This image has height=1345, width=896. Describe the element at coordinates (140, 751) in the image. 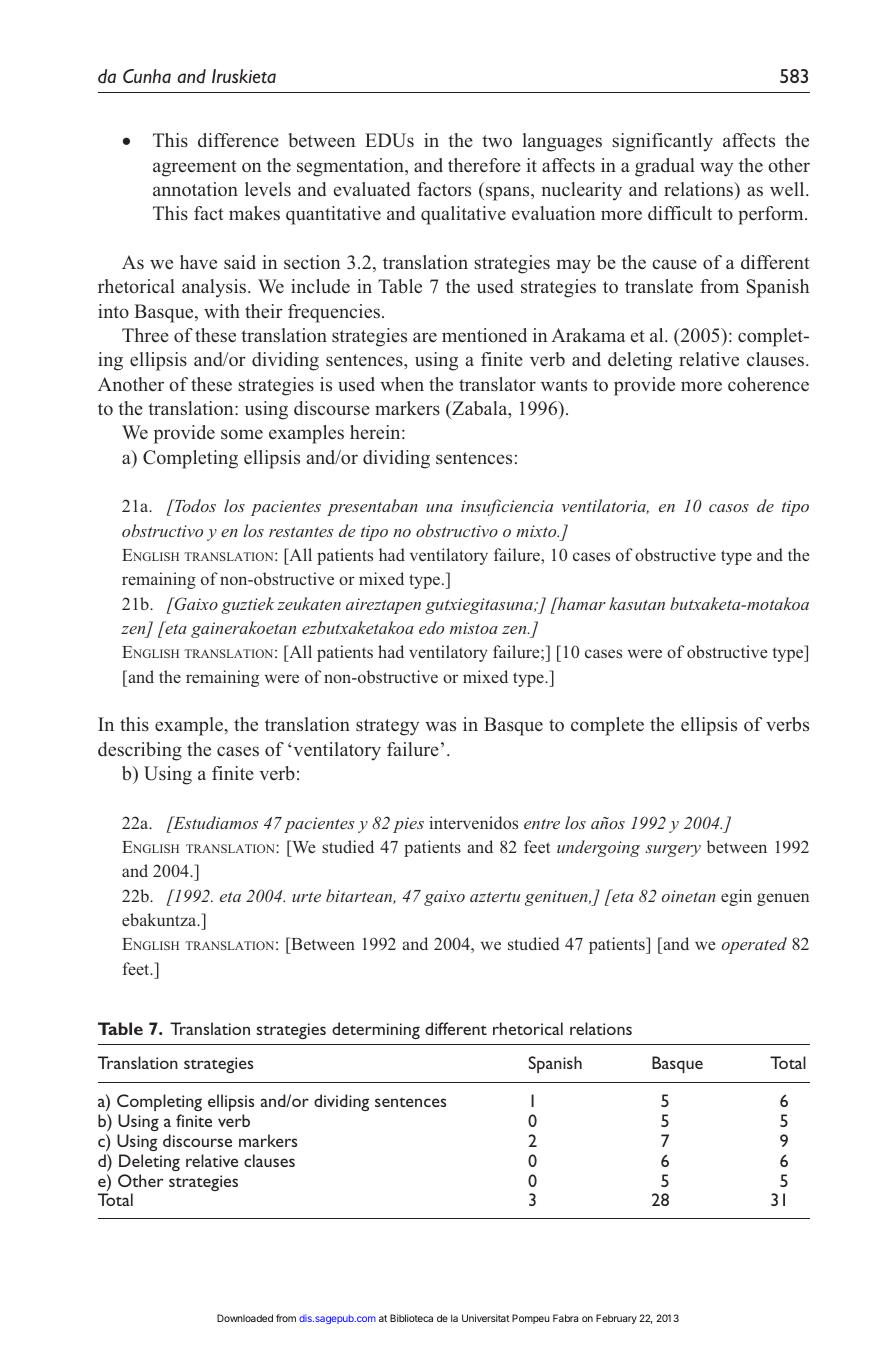

I see `describing` at that location.
